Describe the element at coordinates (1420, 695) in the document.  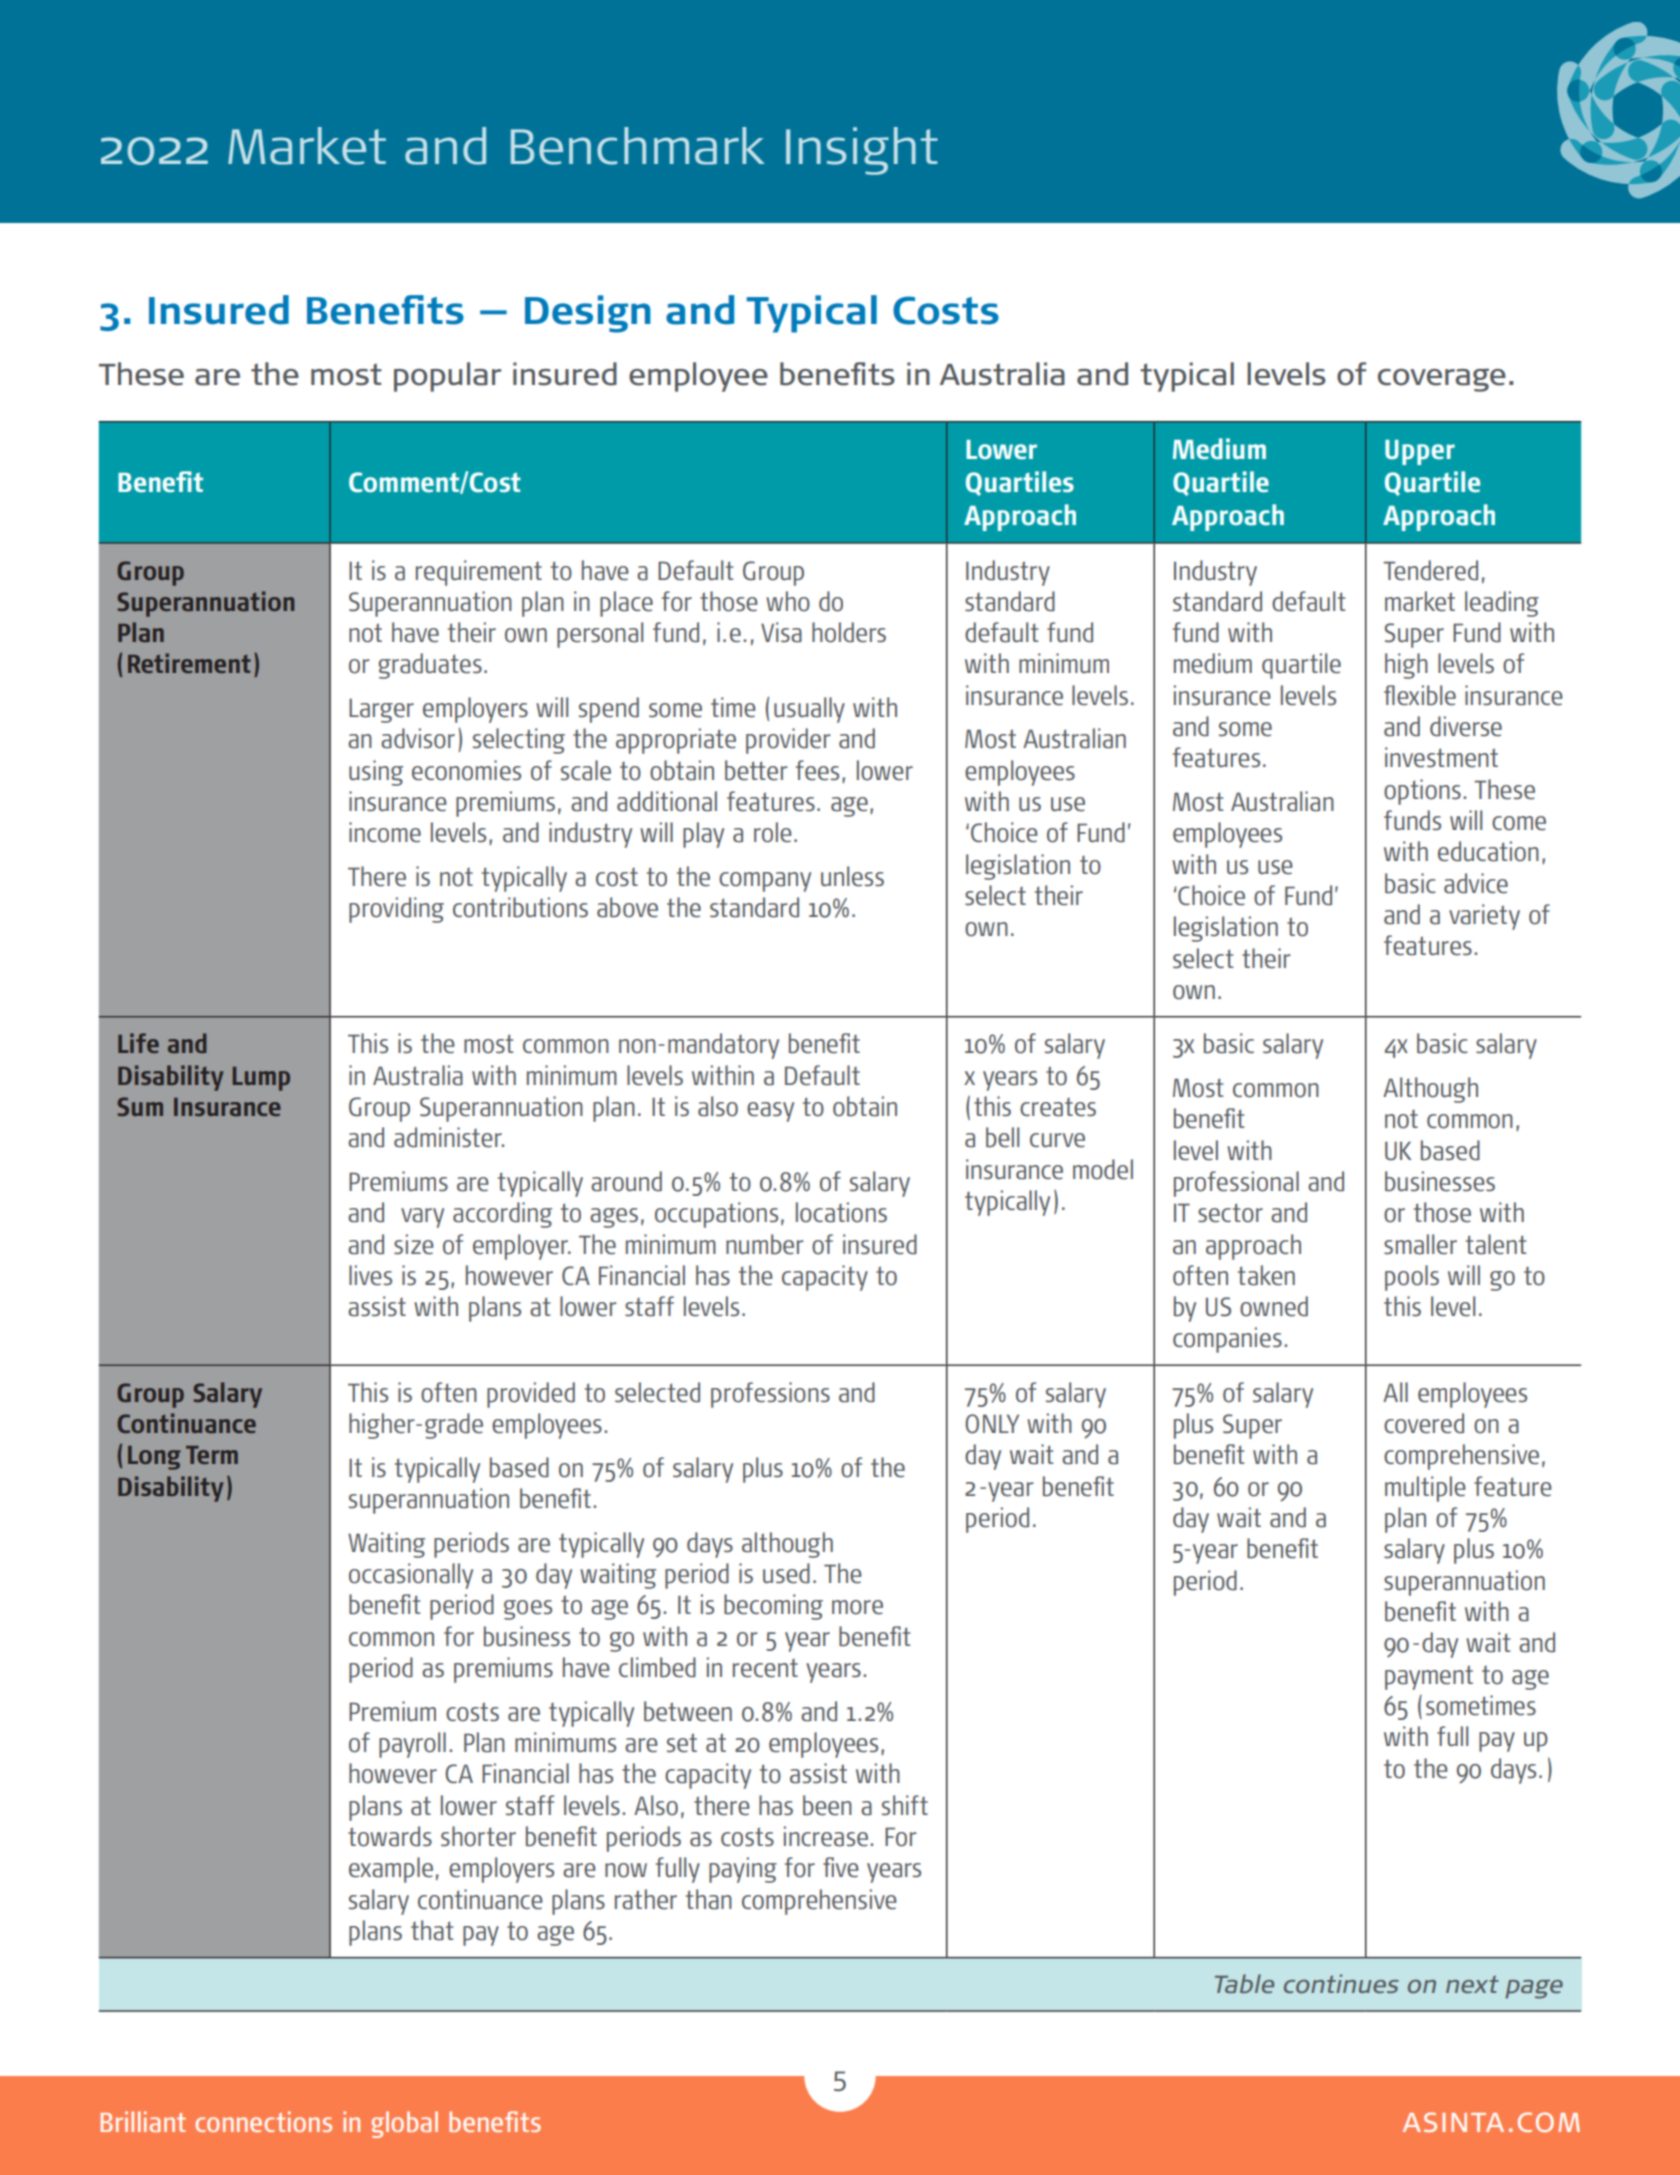
I see `flexible` at that location.
